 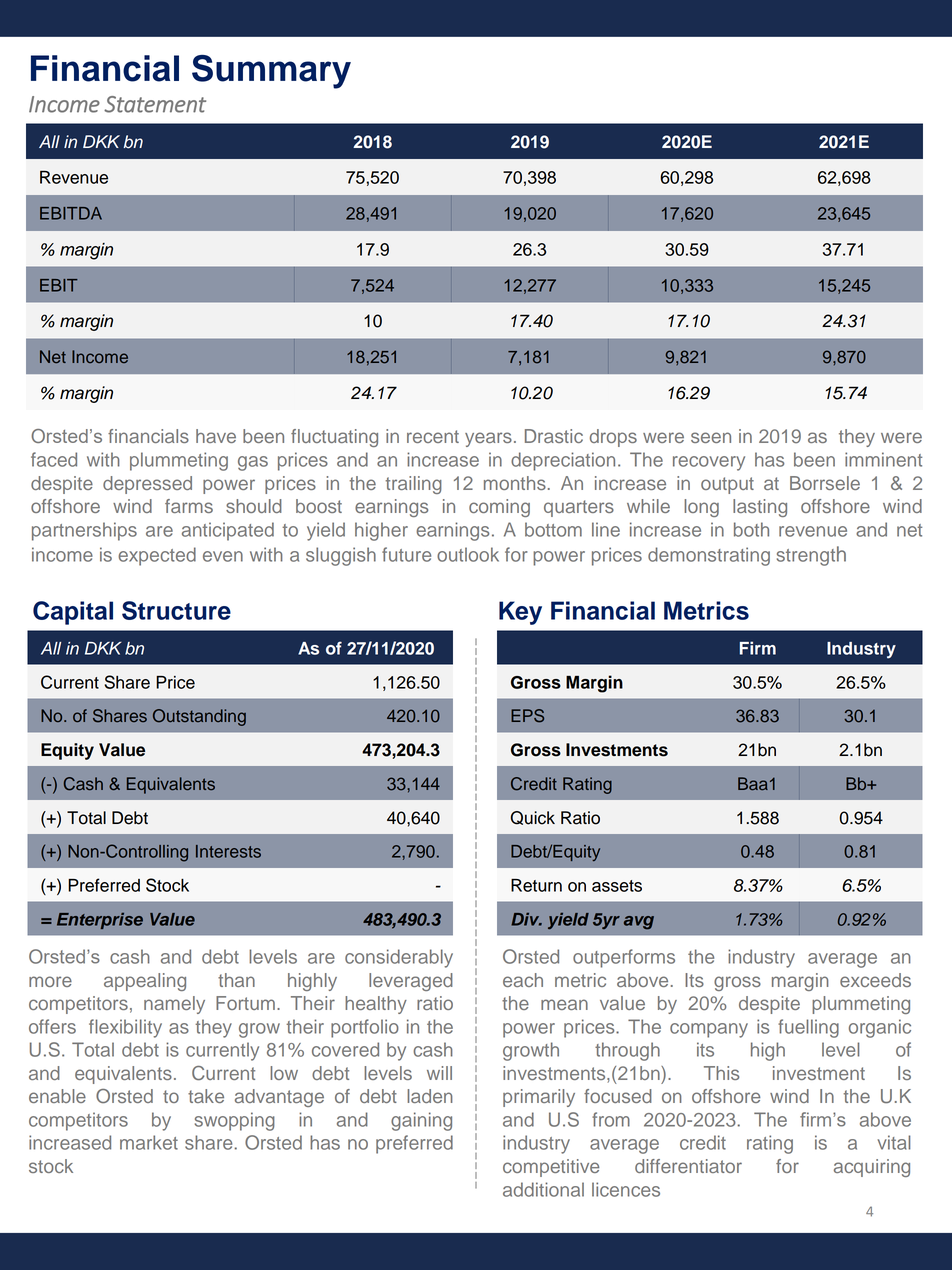 What do you see at coordinates (155, 104) in the page?
I see `Statement` at bounding box center [155, 104].
